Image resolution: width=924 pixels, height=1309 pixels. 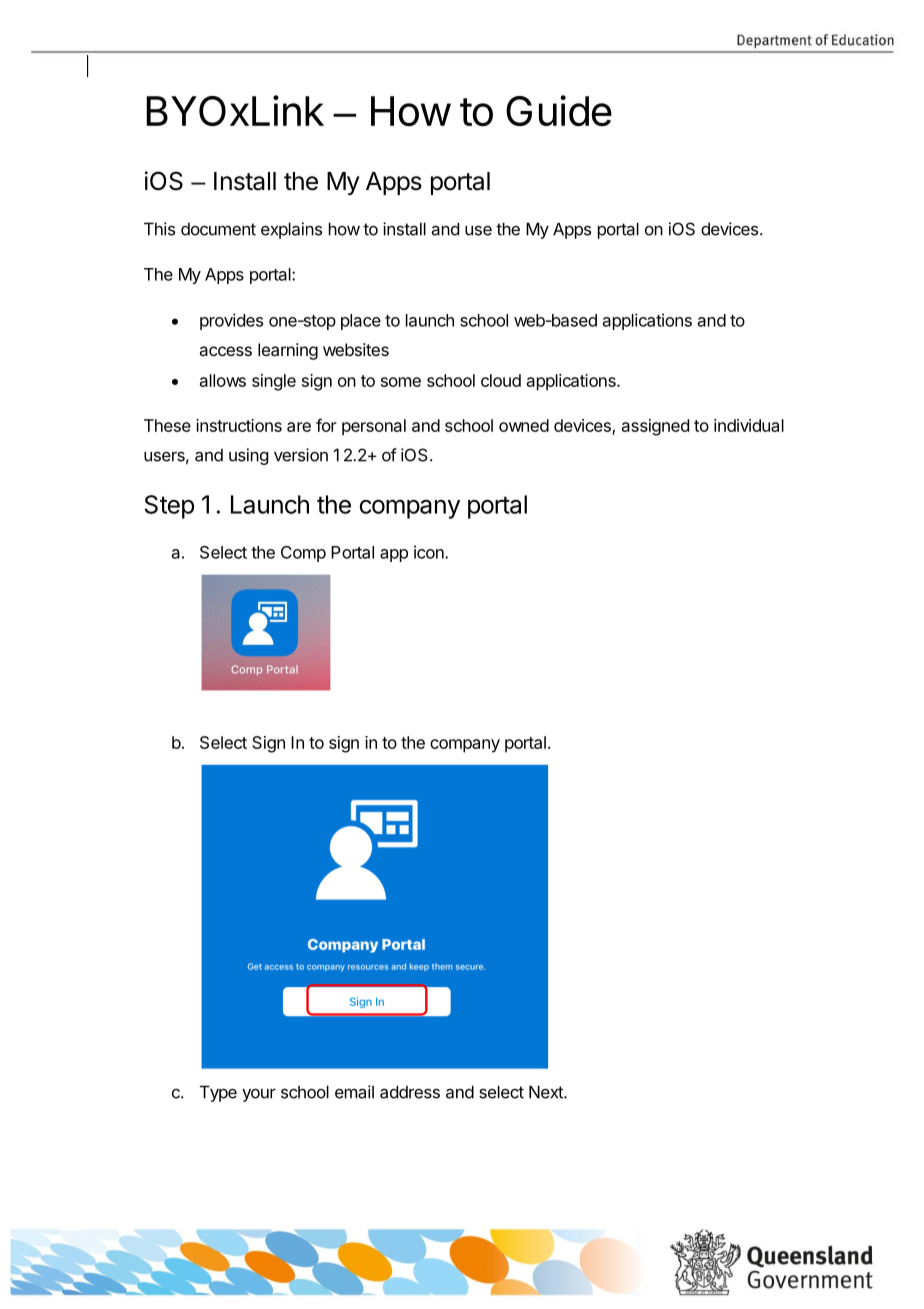 I want to click on cloud, so click(x=501, y=380).
